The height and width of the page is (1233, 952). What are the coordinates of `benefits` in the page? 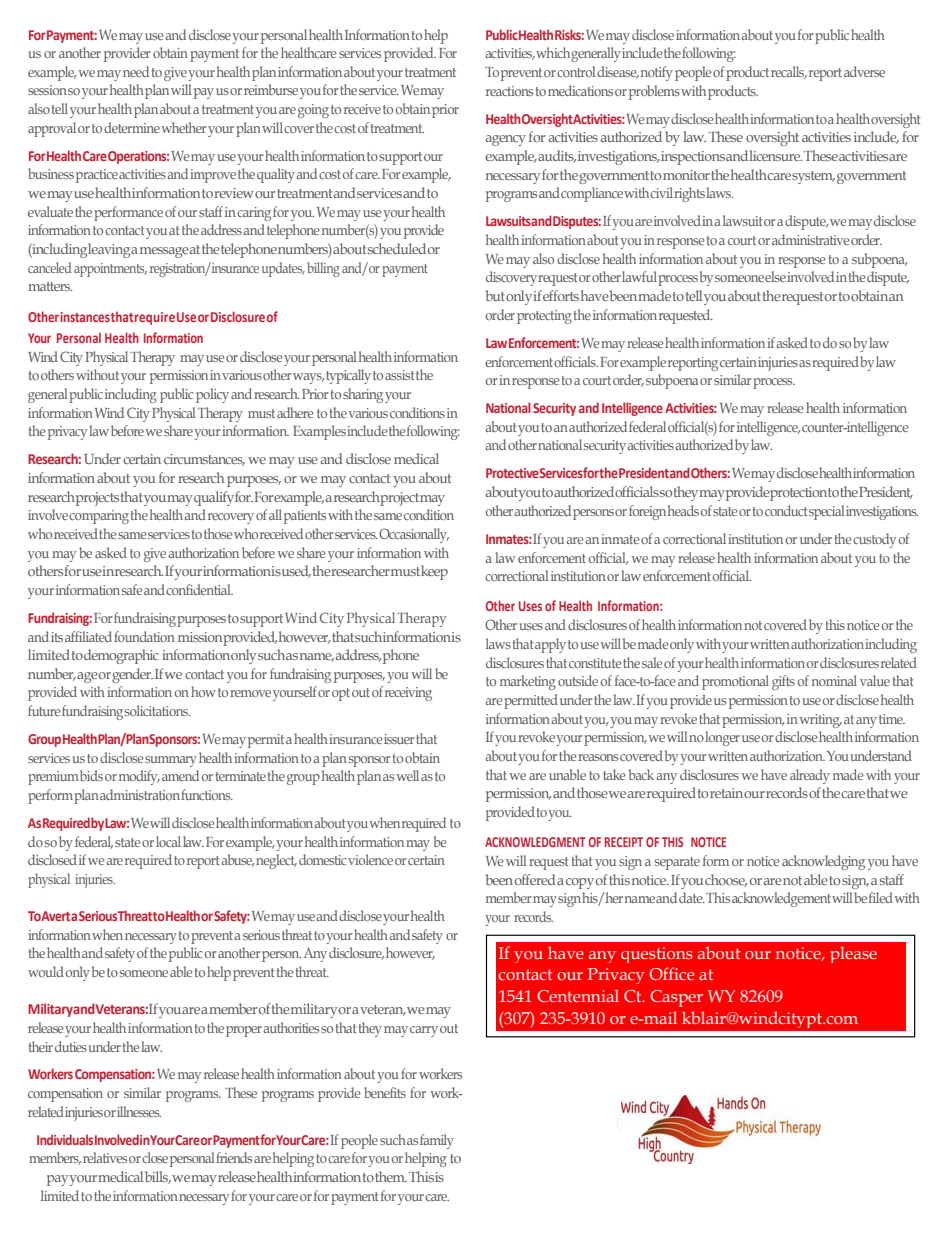 It's located at (385, 1092).
